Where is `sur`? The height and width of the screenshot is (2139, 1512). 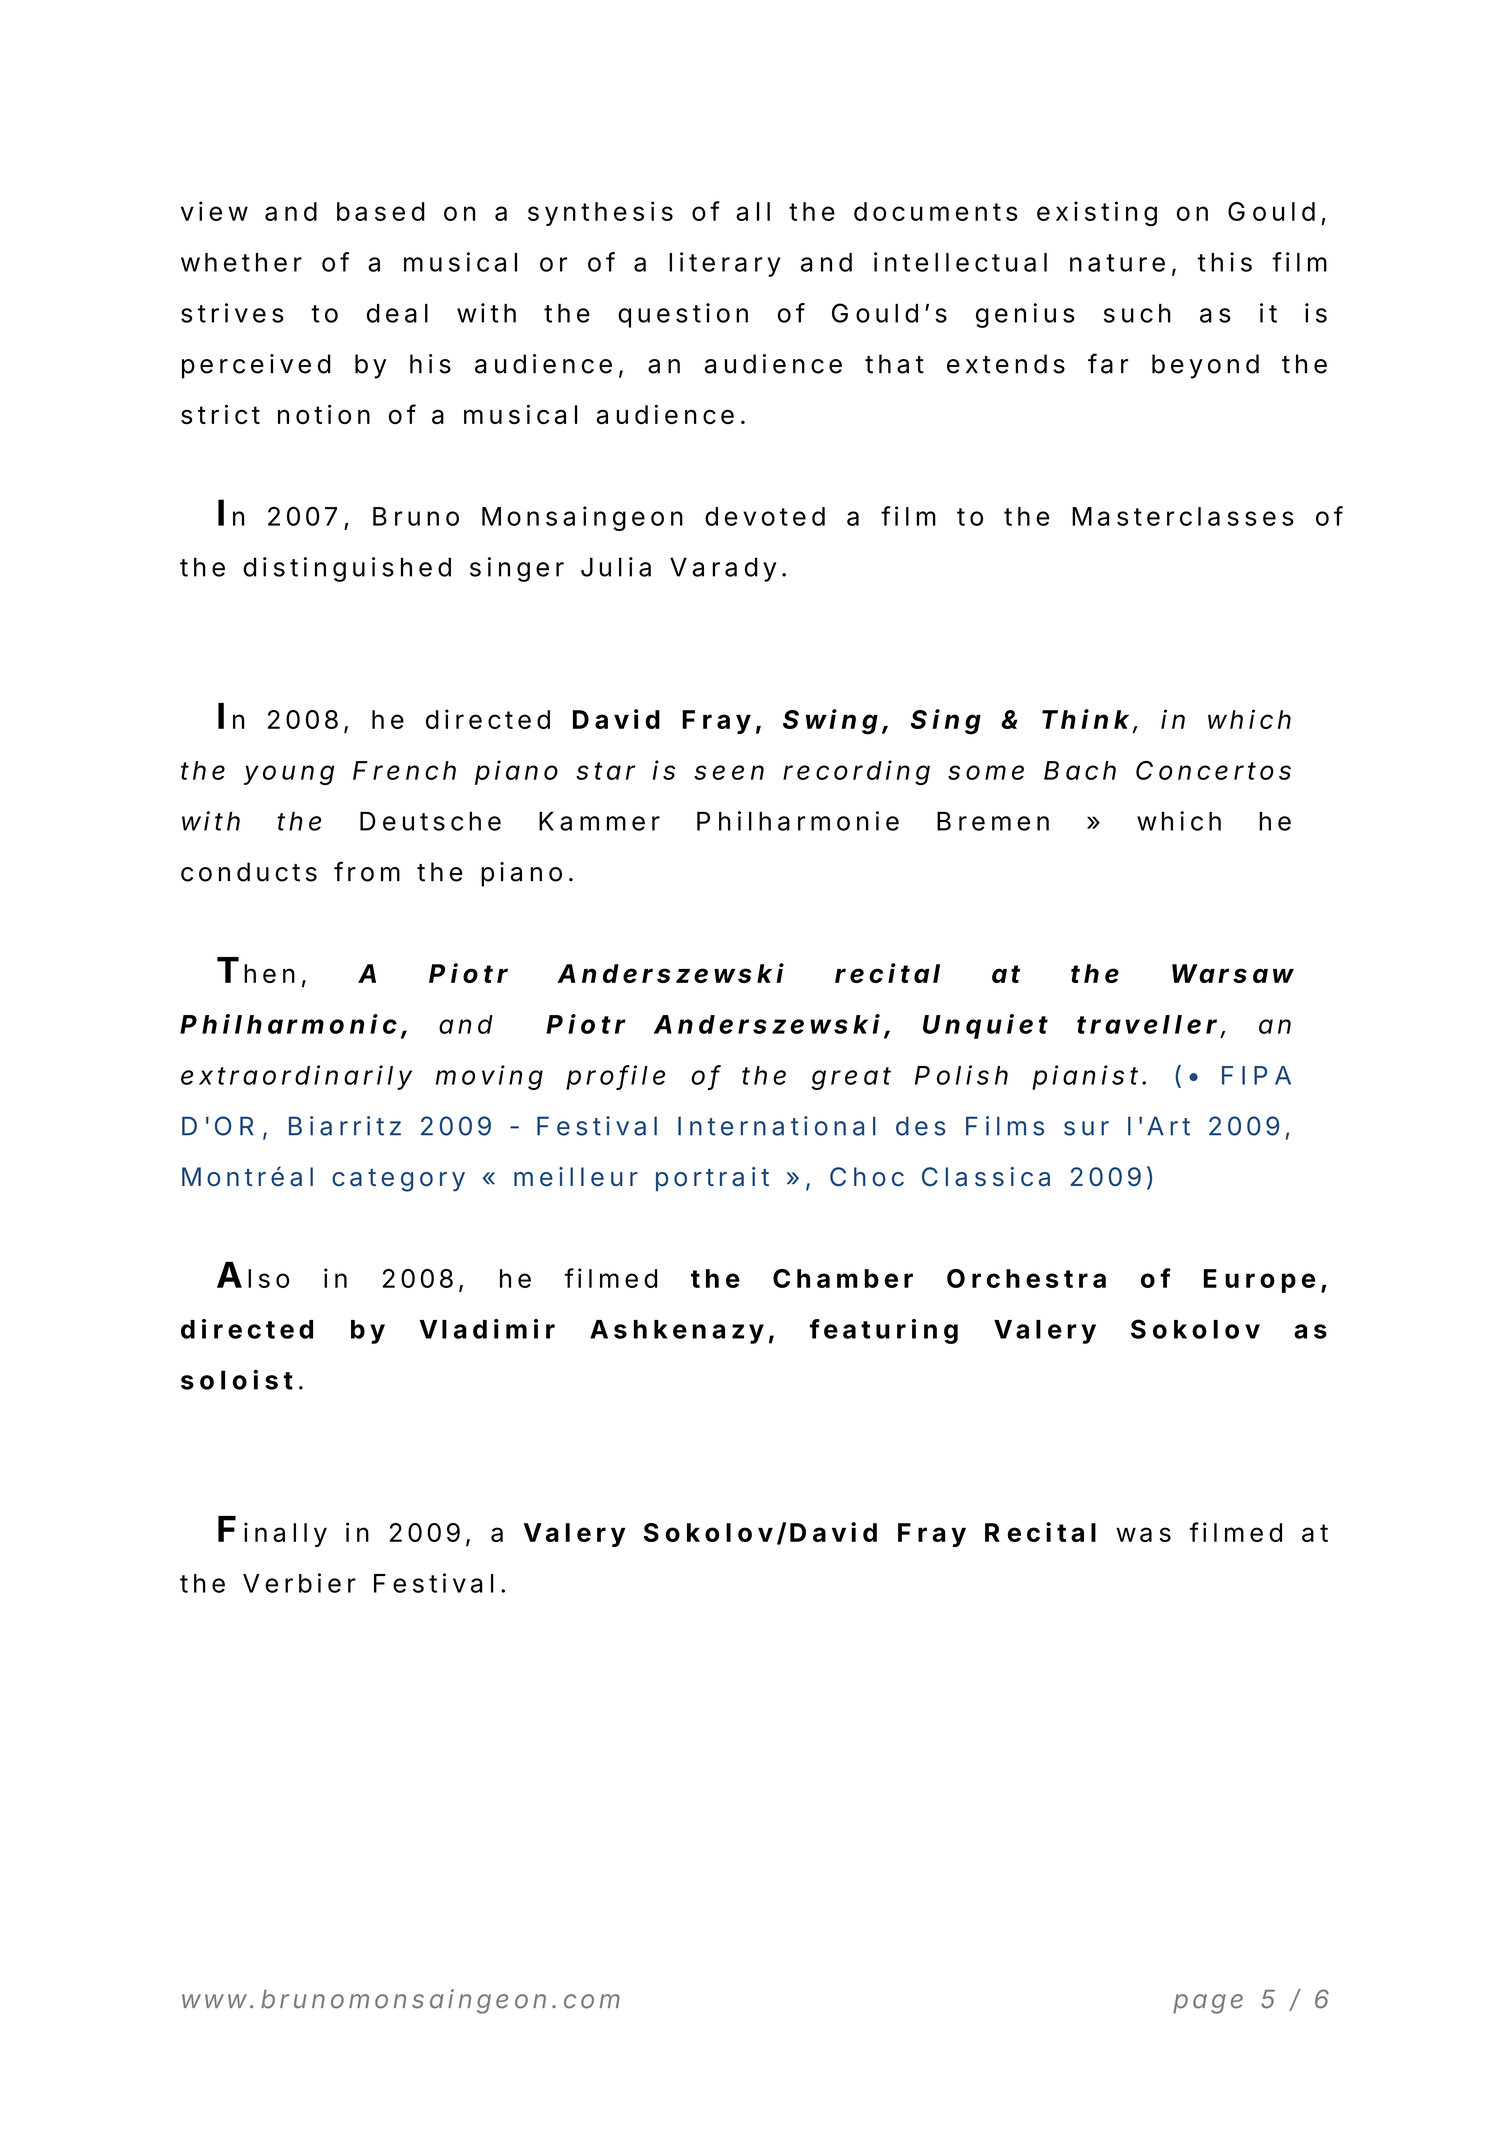 sur is located at coordinates (1086, 1128).
